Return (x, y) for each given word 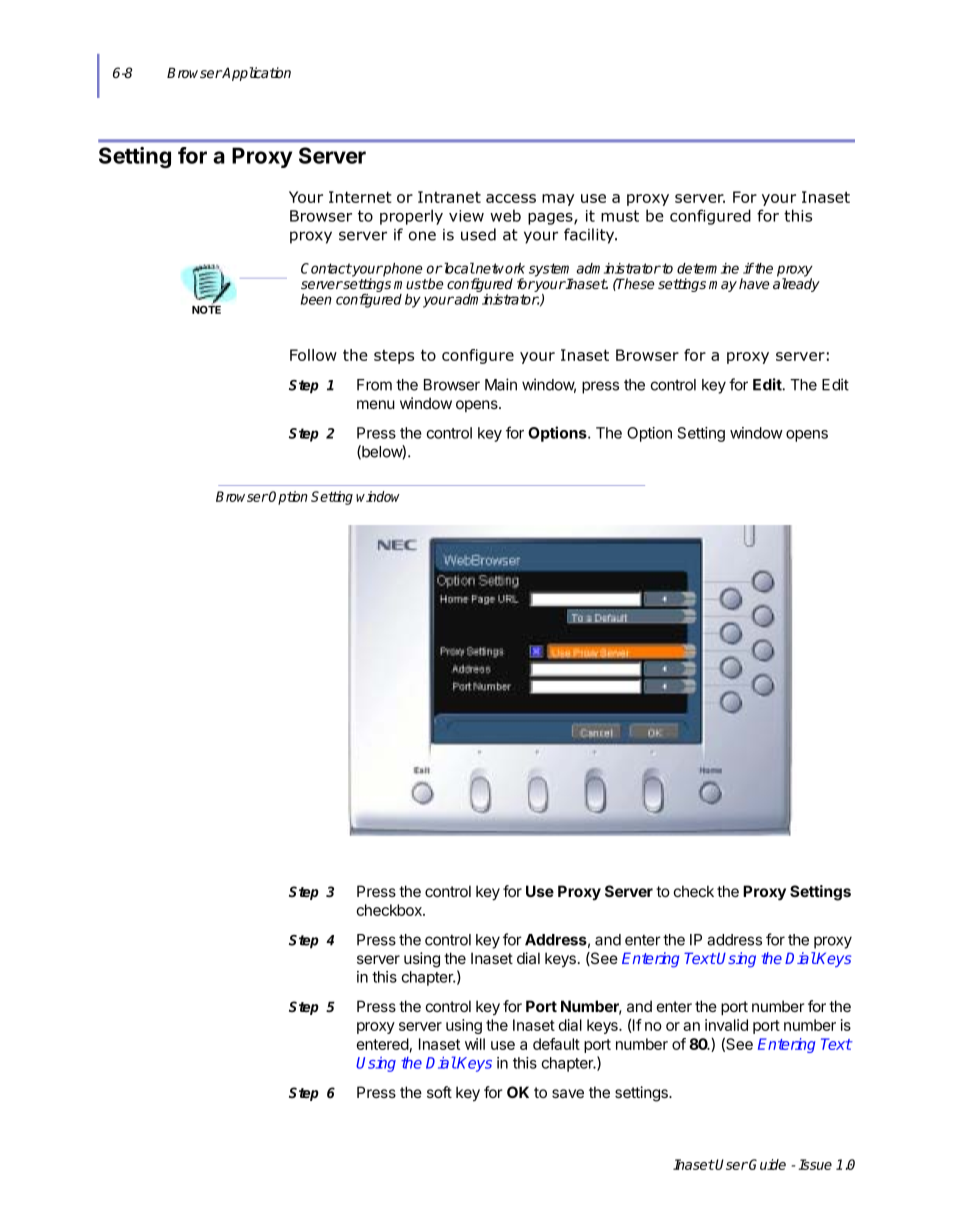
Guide (767, 1164)
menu (376, 404)
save (568, 1093)
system (551, 271)
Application (256, 74)
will (475, 1044)
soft (439, 1092)
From (374, 385)
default (556, 1044)
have (754, 283)
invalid (726, 1025)
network (499, 268)
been (316, 299)
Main (501, 384)
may (723, 286)
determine (708, 268)
